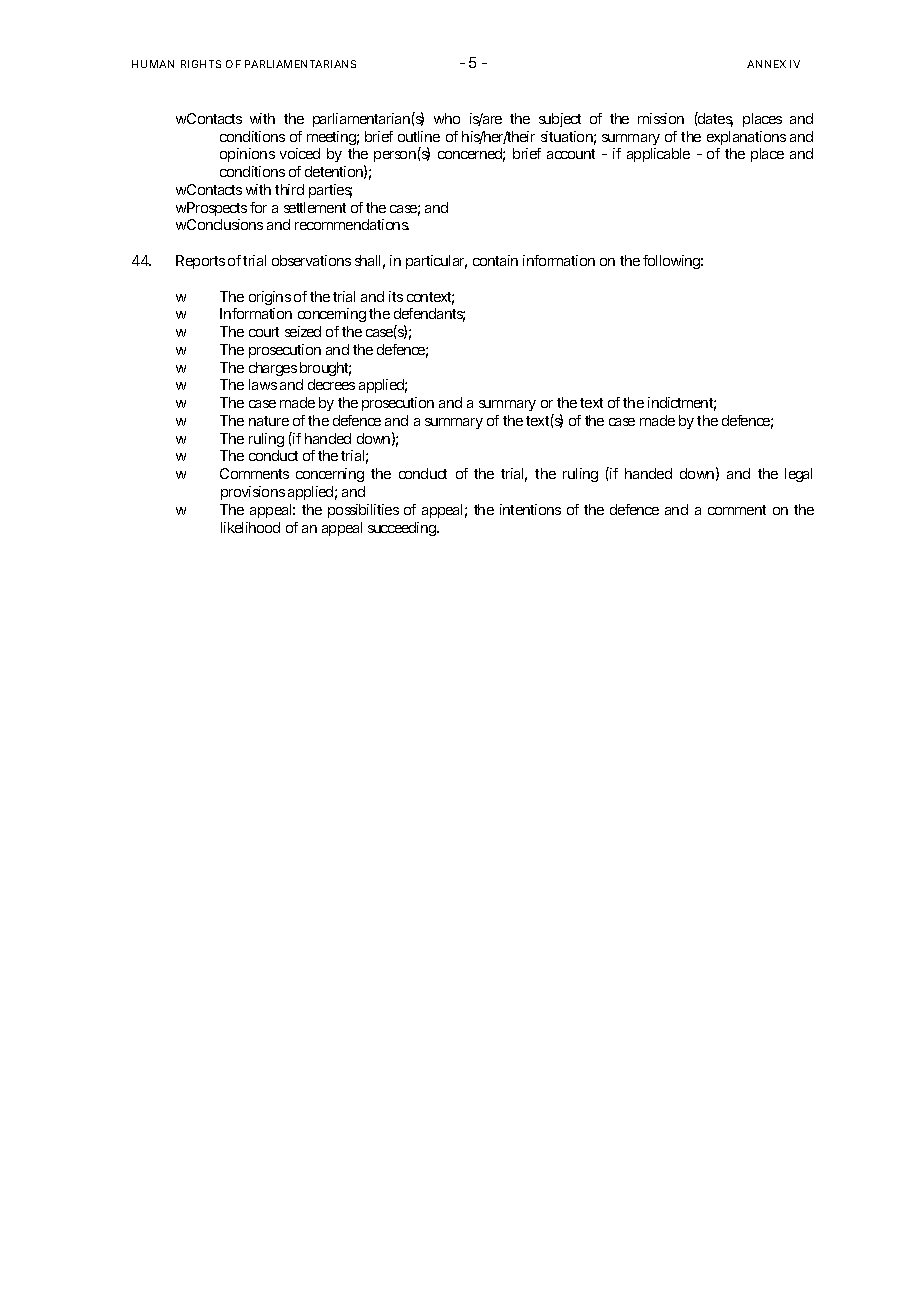 The width and height of the screenshot is (924, 1308). I want to click on HUMAN, so click(153, 64).
